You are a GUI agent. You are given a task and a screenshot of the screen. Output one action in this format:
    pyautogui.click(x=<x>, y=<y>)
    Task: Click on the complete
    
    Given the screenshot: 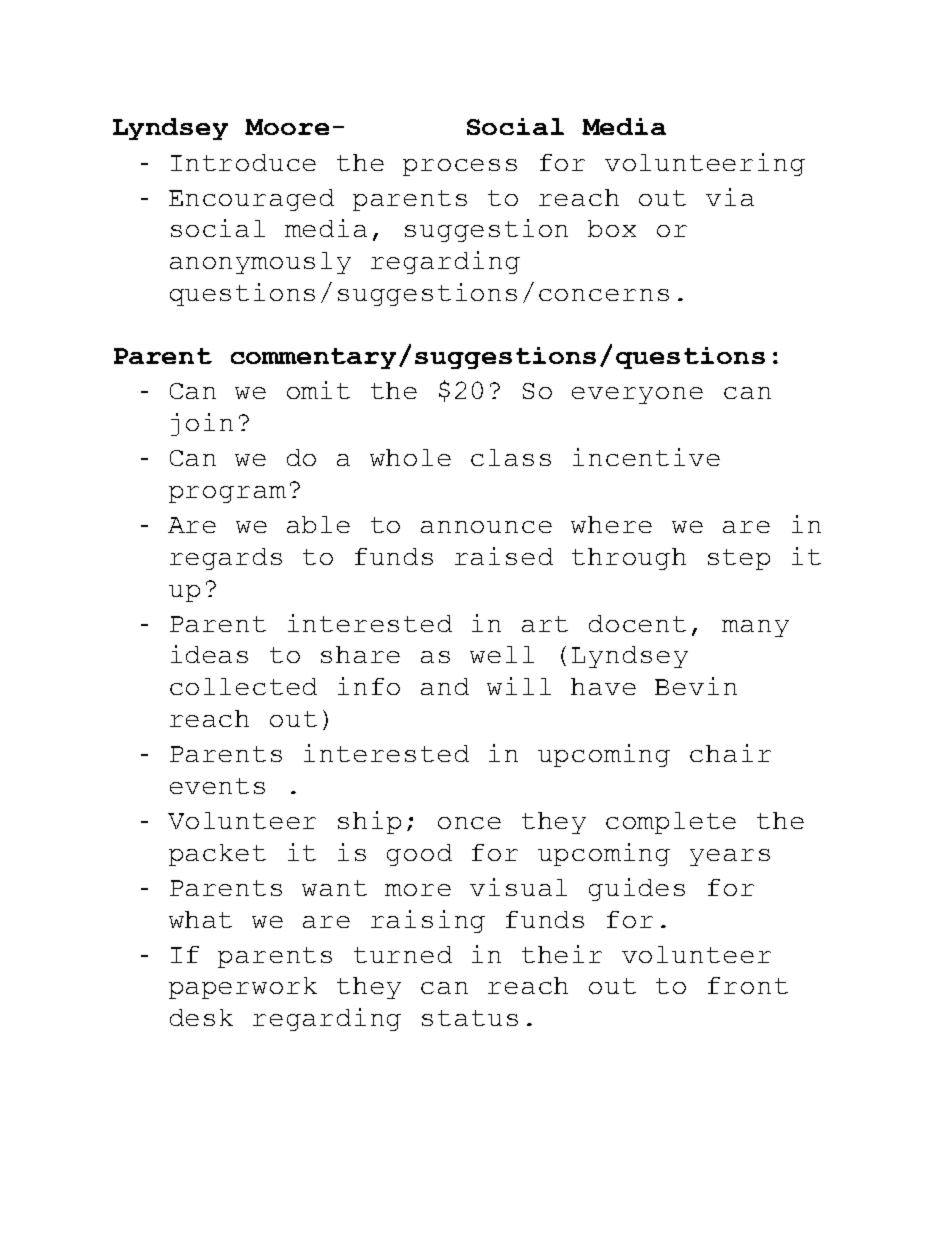 What is the action you would take?
    pyautogui.click(x=671, y=823)
